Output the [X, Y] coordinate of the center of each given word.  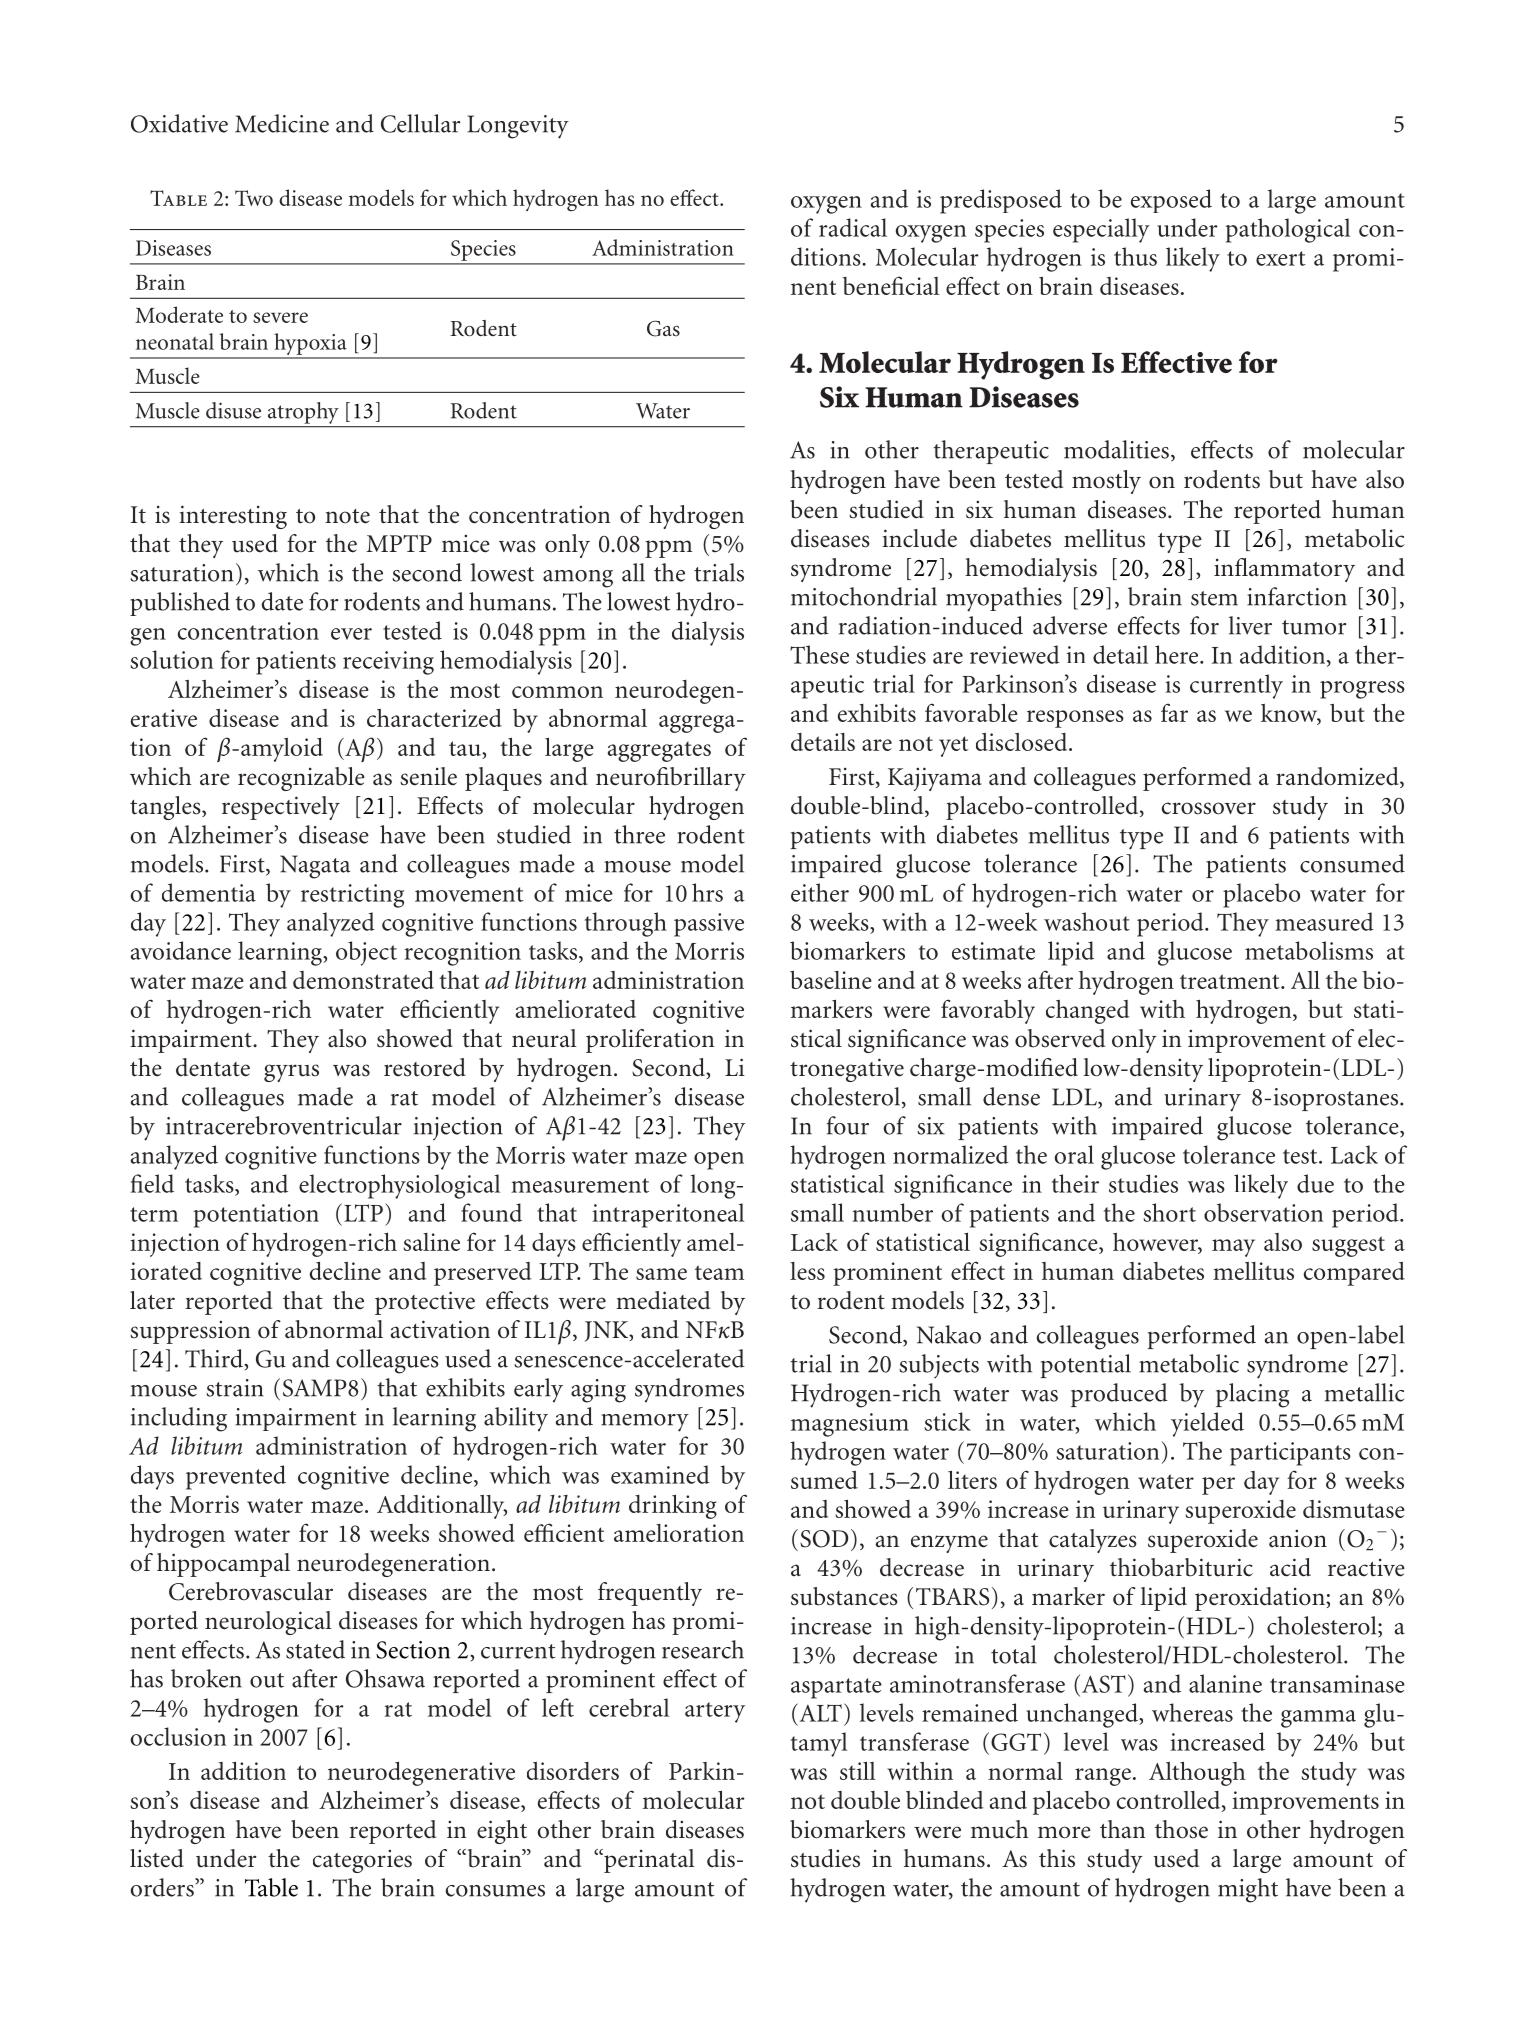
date [282, 601]
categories [362, 1861]
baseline [831, 980]
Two [254, 198]
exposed [1171, 201]
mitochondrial [864, 596]
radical [853, 227]
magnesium [850, 1425]
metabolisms [1309, 950]
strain [235, 1388]
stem [1214, 598]
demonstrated [363, 980]
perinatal [648, 1861]
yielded [1207, 1424]
